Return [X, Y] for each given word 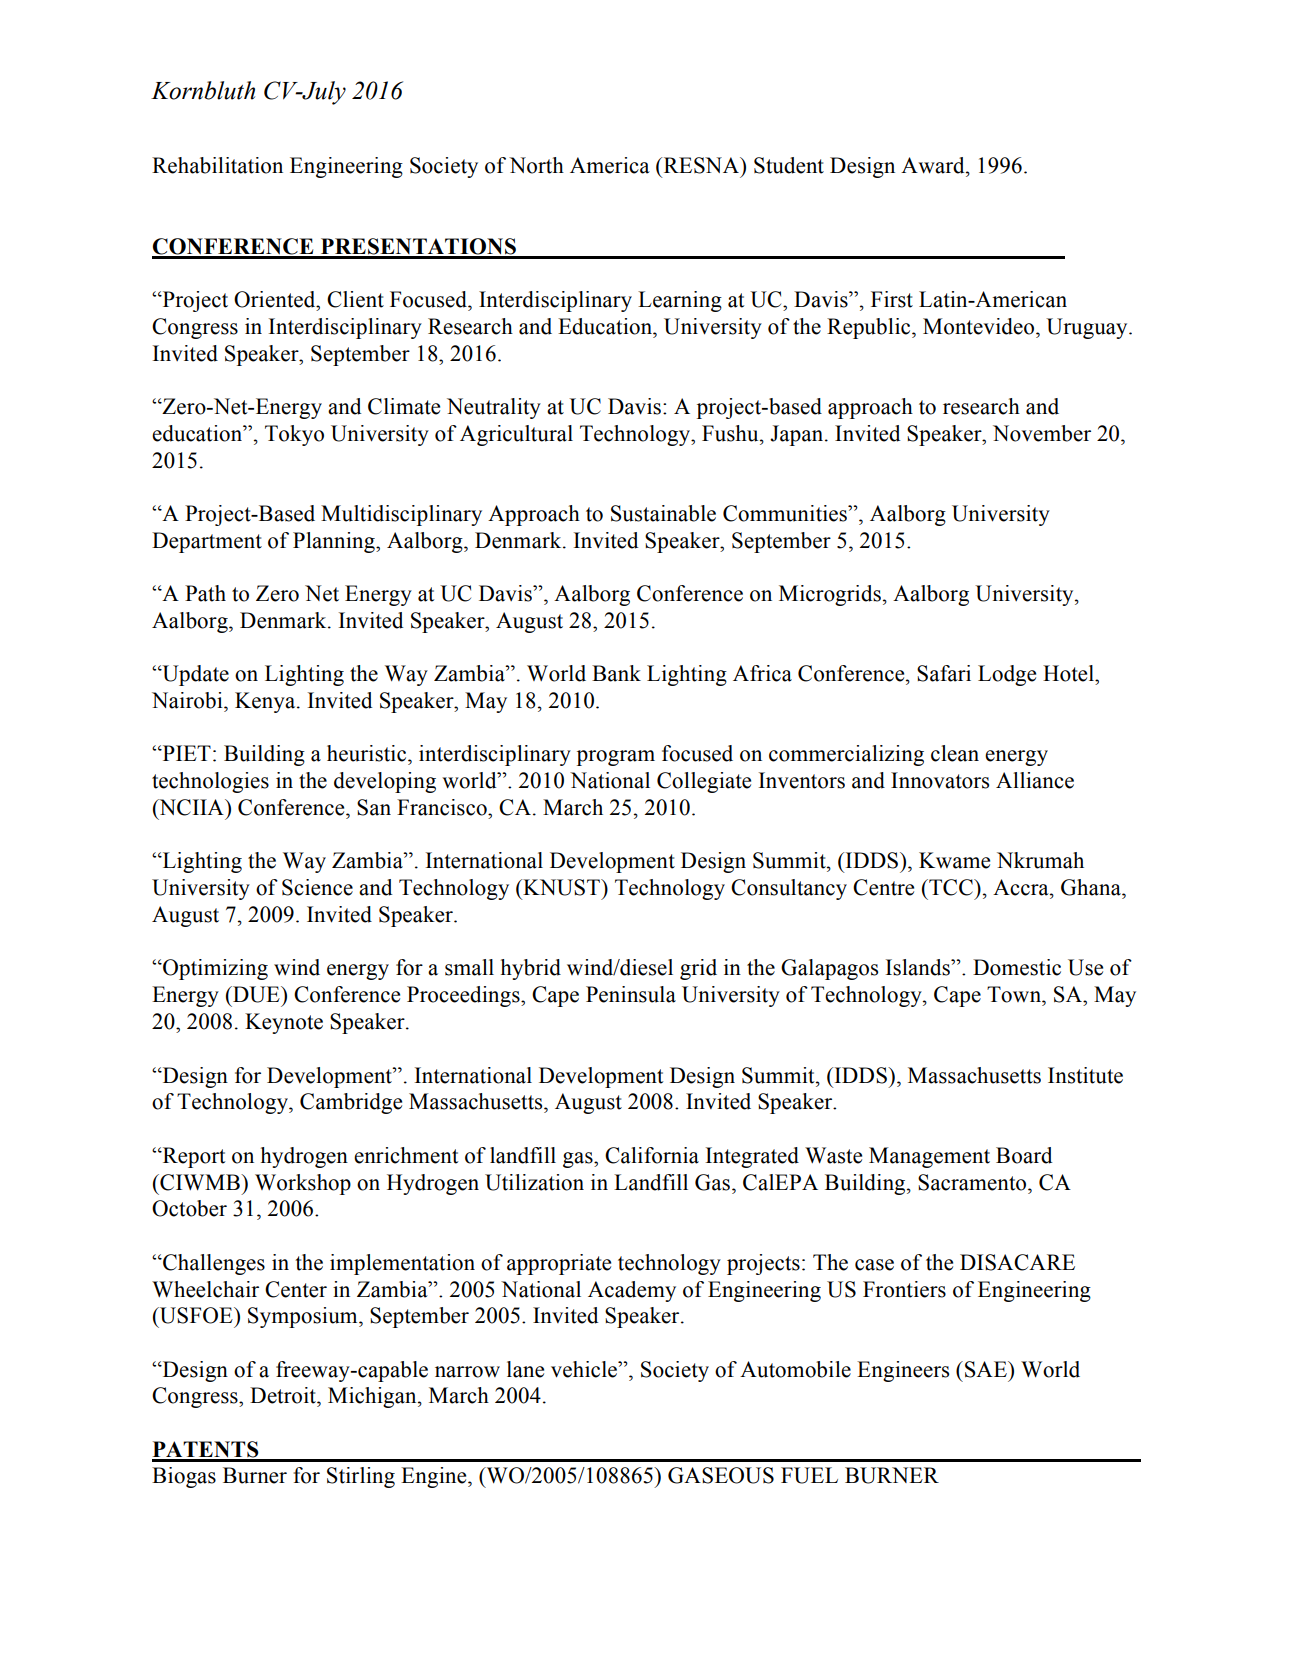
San [374, 807]
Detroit [284, 1395]
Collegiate [704, 782]
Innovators [940, 780]
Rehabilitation [217, 165]
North [536, 165]
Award [934, 165]
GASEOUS [721, 1475]
